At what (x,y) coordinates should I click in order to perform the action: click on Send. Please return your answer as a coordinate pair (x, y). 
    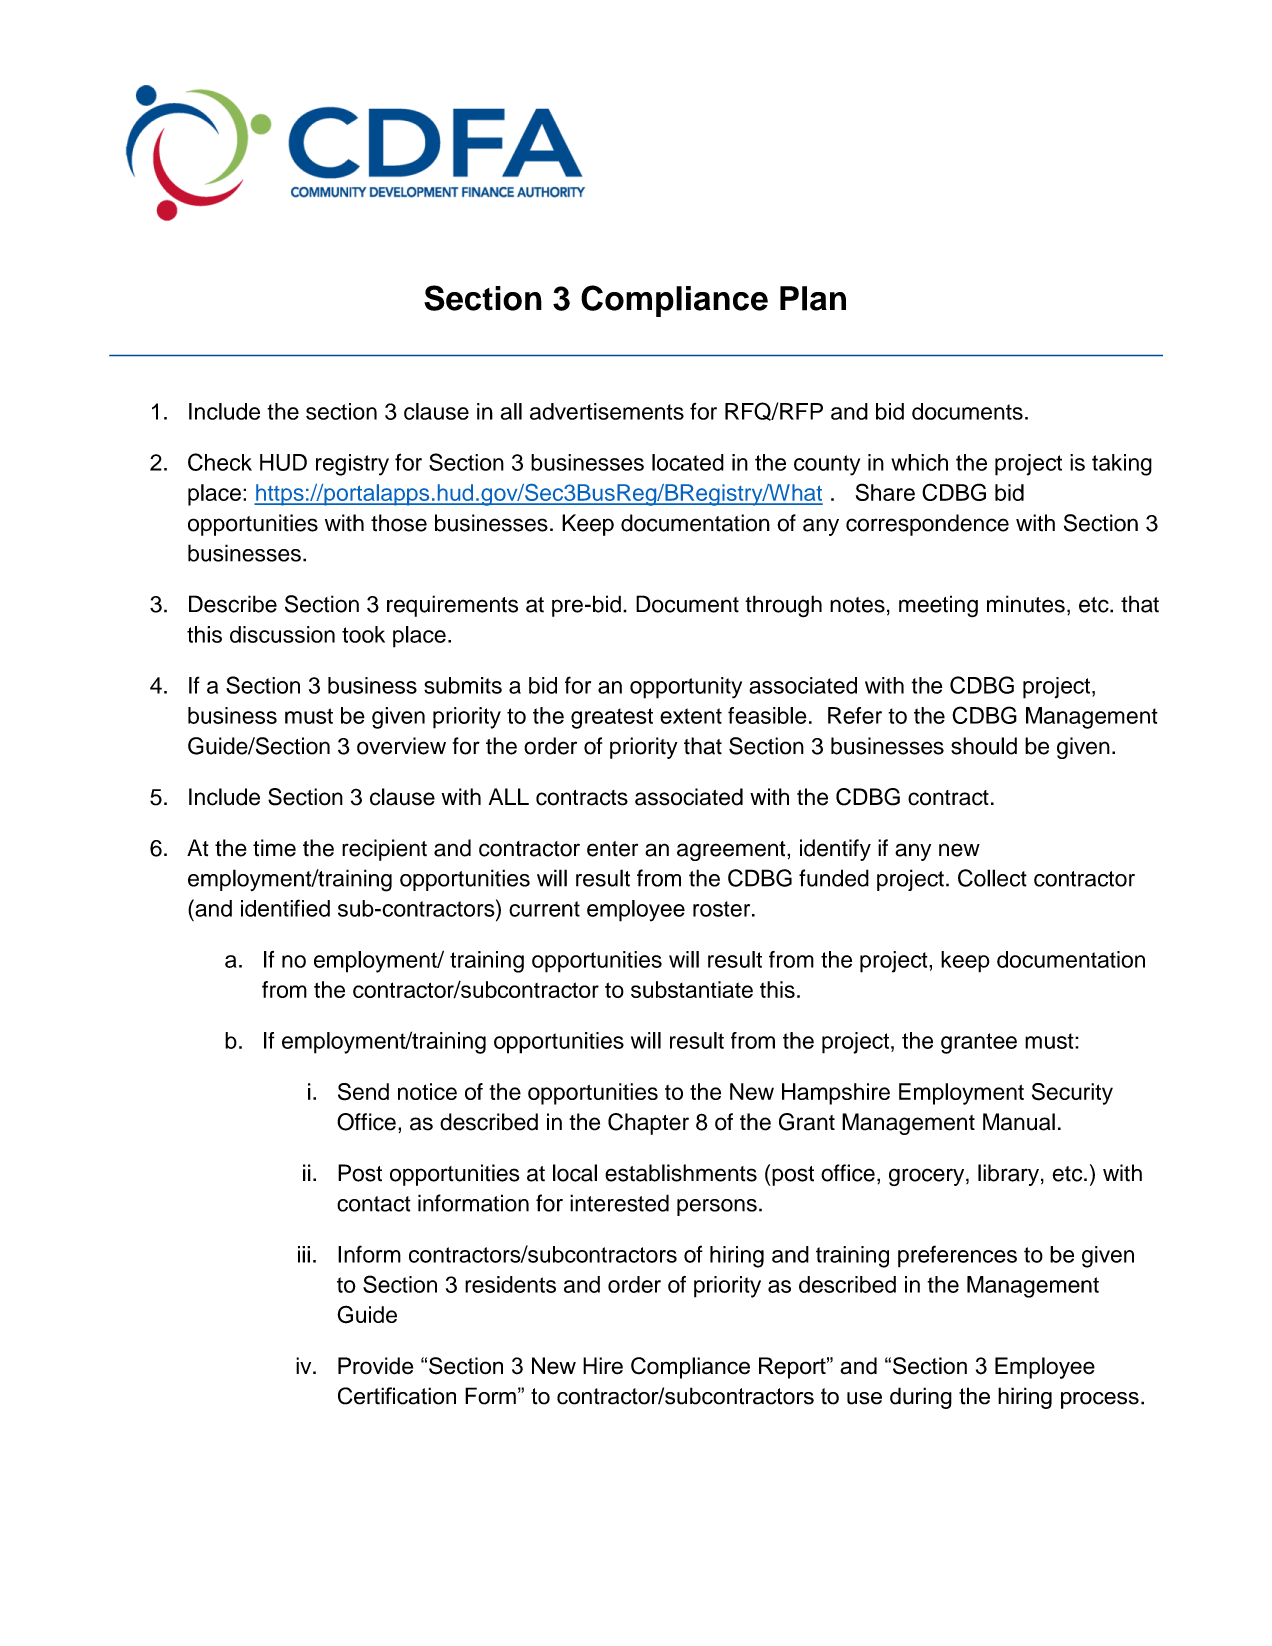
    Looking at the image, I should click on (363, 1092).
